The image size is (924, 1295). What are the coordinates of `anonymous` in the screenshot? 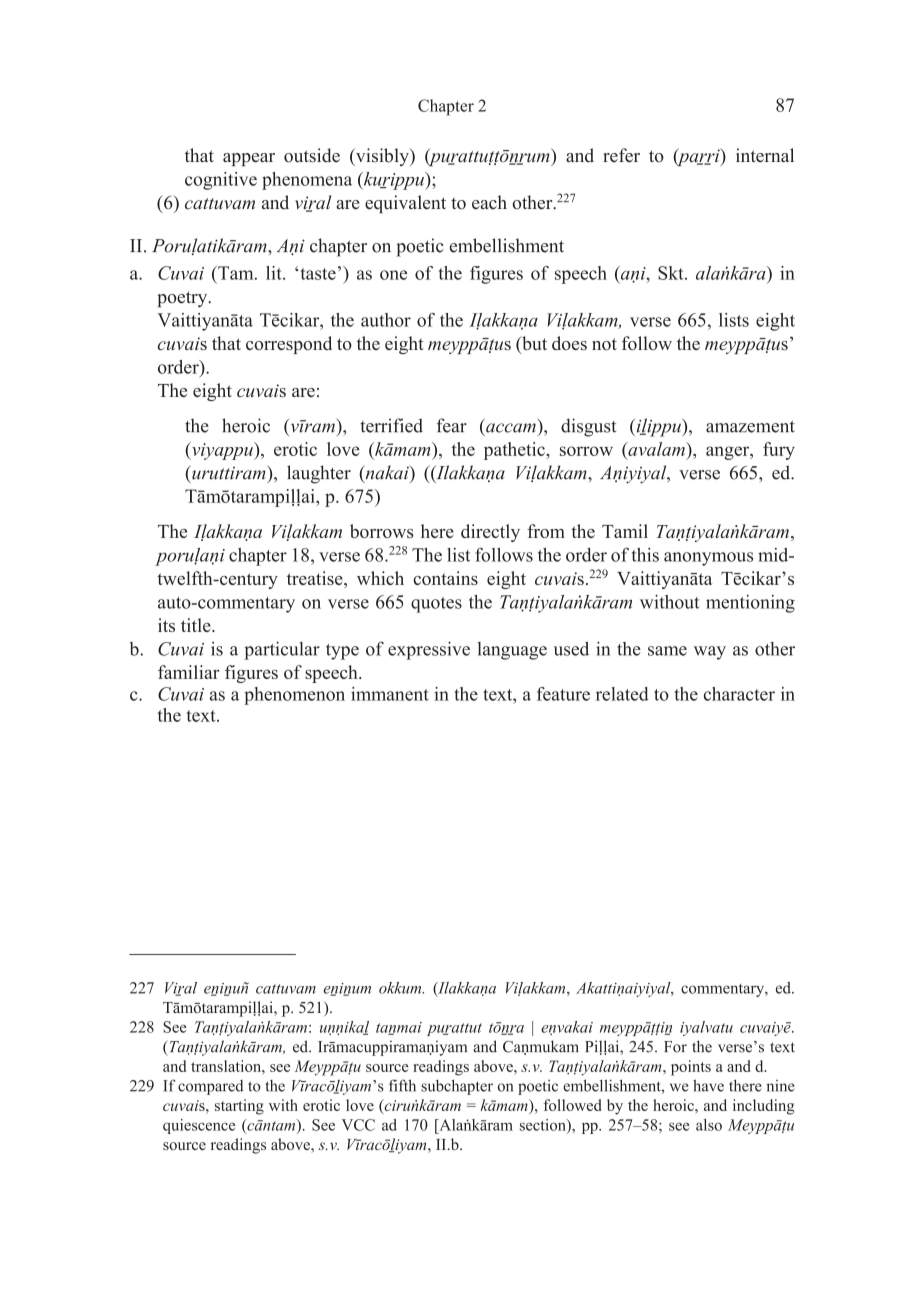 It's located at (708, 559).
